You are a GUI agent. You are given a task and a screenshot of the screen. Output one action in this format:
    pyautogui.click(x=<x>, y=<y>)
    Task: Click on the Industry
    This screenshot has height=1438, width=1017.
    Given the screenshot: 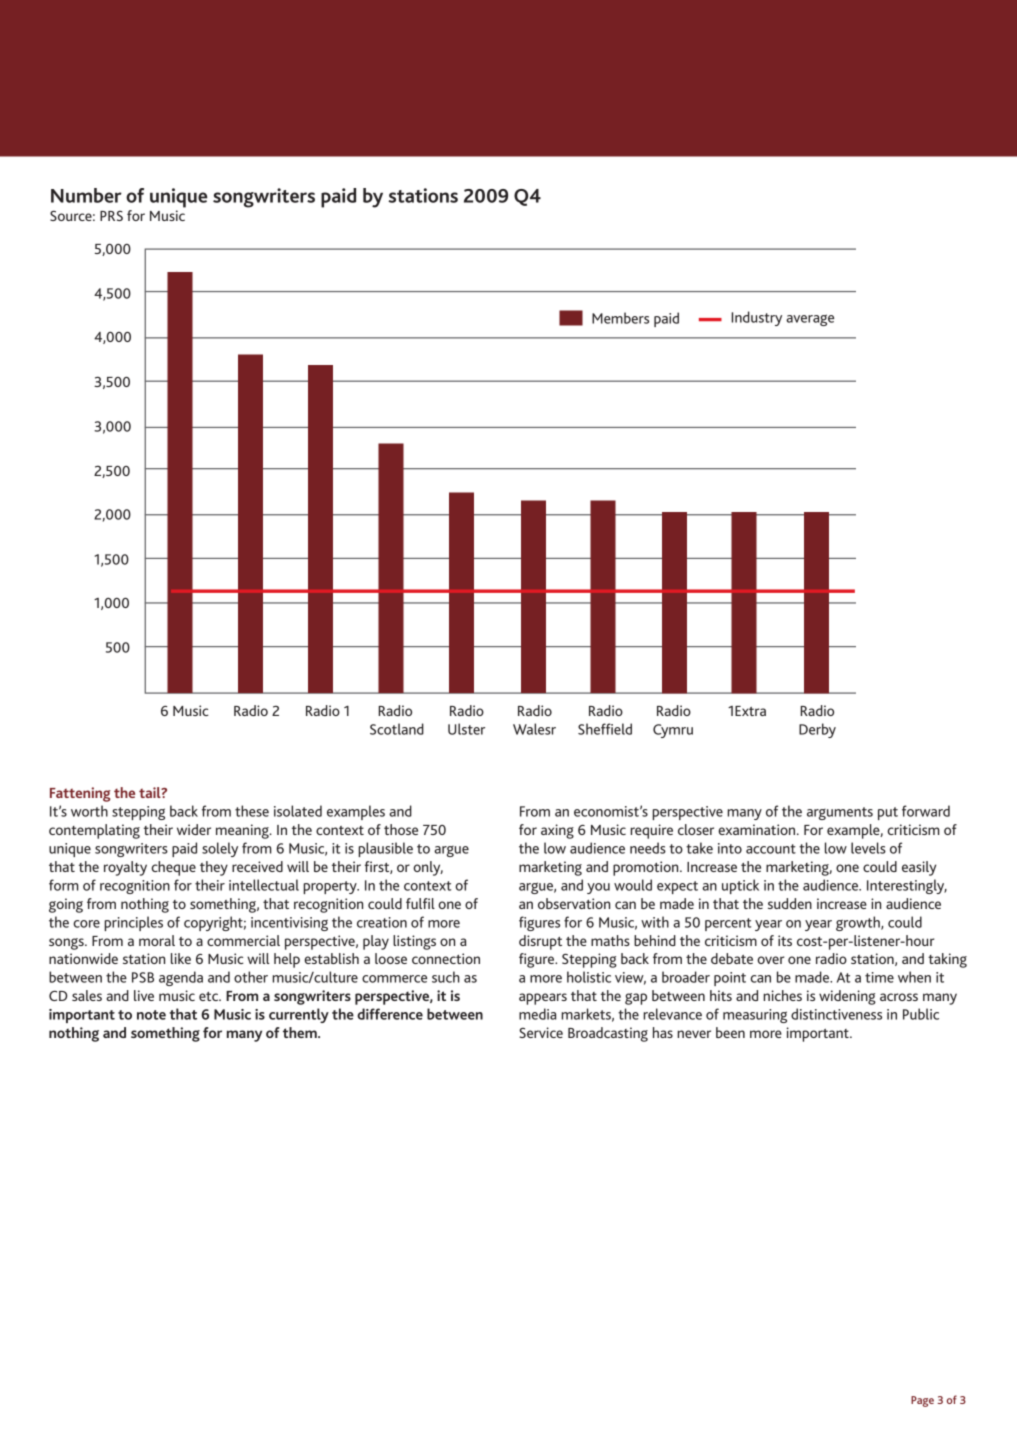 What is the action you would take?
    pyautogui.click(x=756, y=318)
